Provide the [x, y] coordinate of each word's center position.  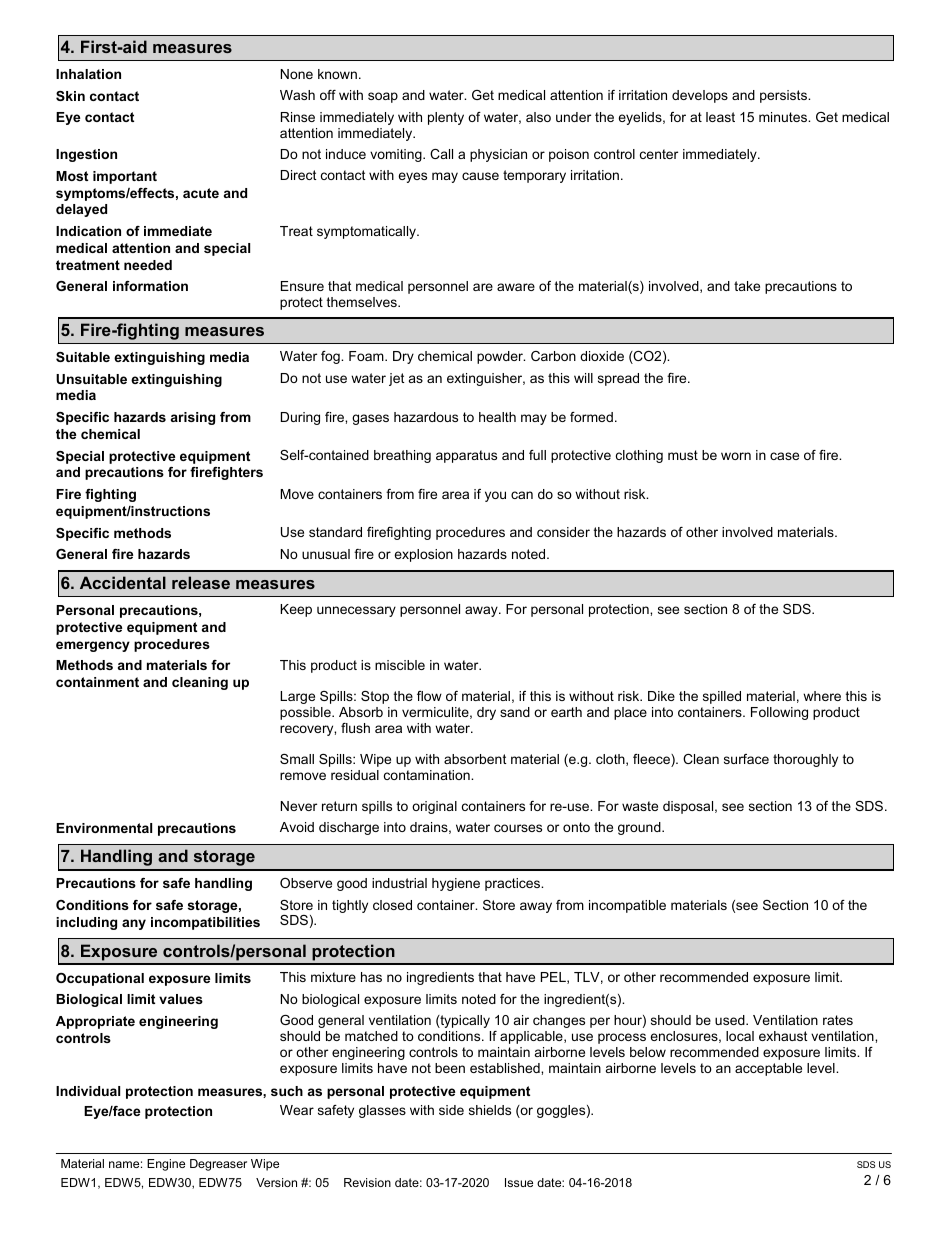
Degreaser [218, 1165]
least [720, 117]
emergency [93, 646]
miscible [400, 665]
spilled [722, 697]
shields [490, 1110]
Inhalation [88, 74]
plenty [446, 118]
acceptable [768, 1069]
